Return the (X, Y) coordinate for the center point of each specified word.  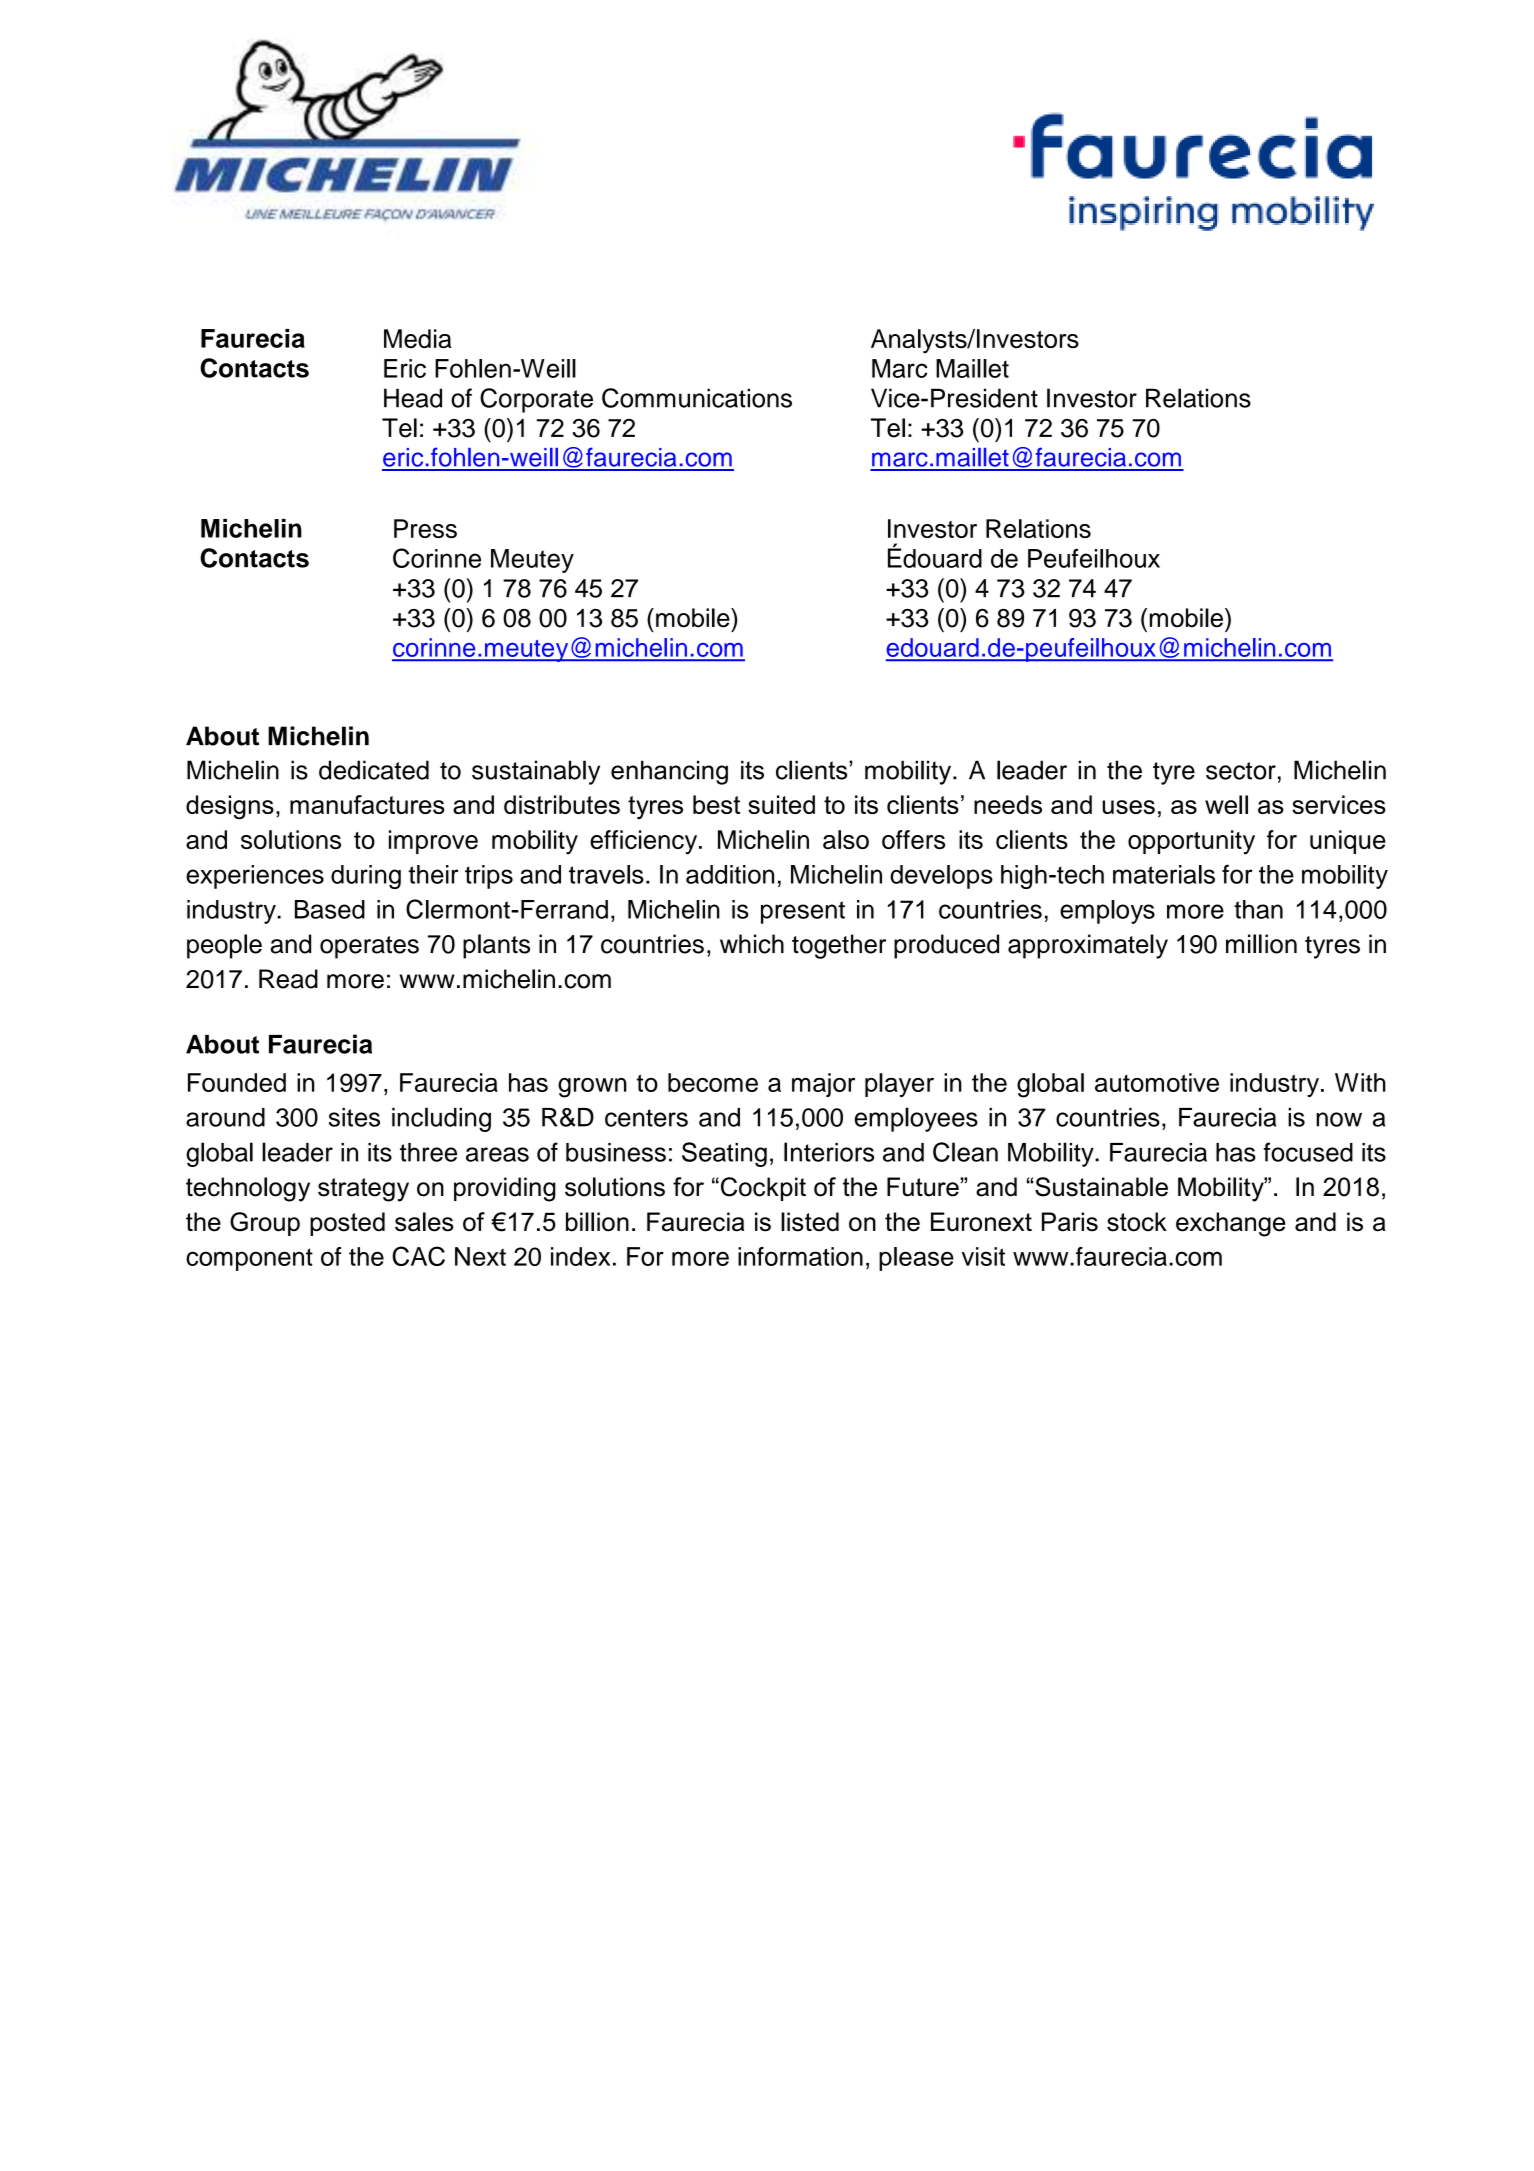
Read (288, 979)
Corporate (536, 400)
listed (810, 1222)
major (823, 1085)
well (1226, 804)
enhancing (669, 772)
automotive (1157, 1082)
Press (425, 528)
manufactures (367, 804)
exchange (1230, 1224)
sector (1241, 771)
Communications (697, 398)
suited (781, 804)
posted (347, 1224)
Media (417, 338)
